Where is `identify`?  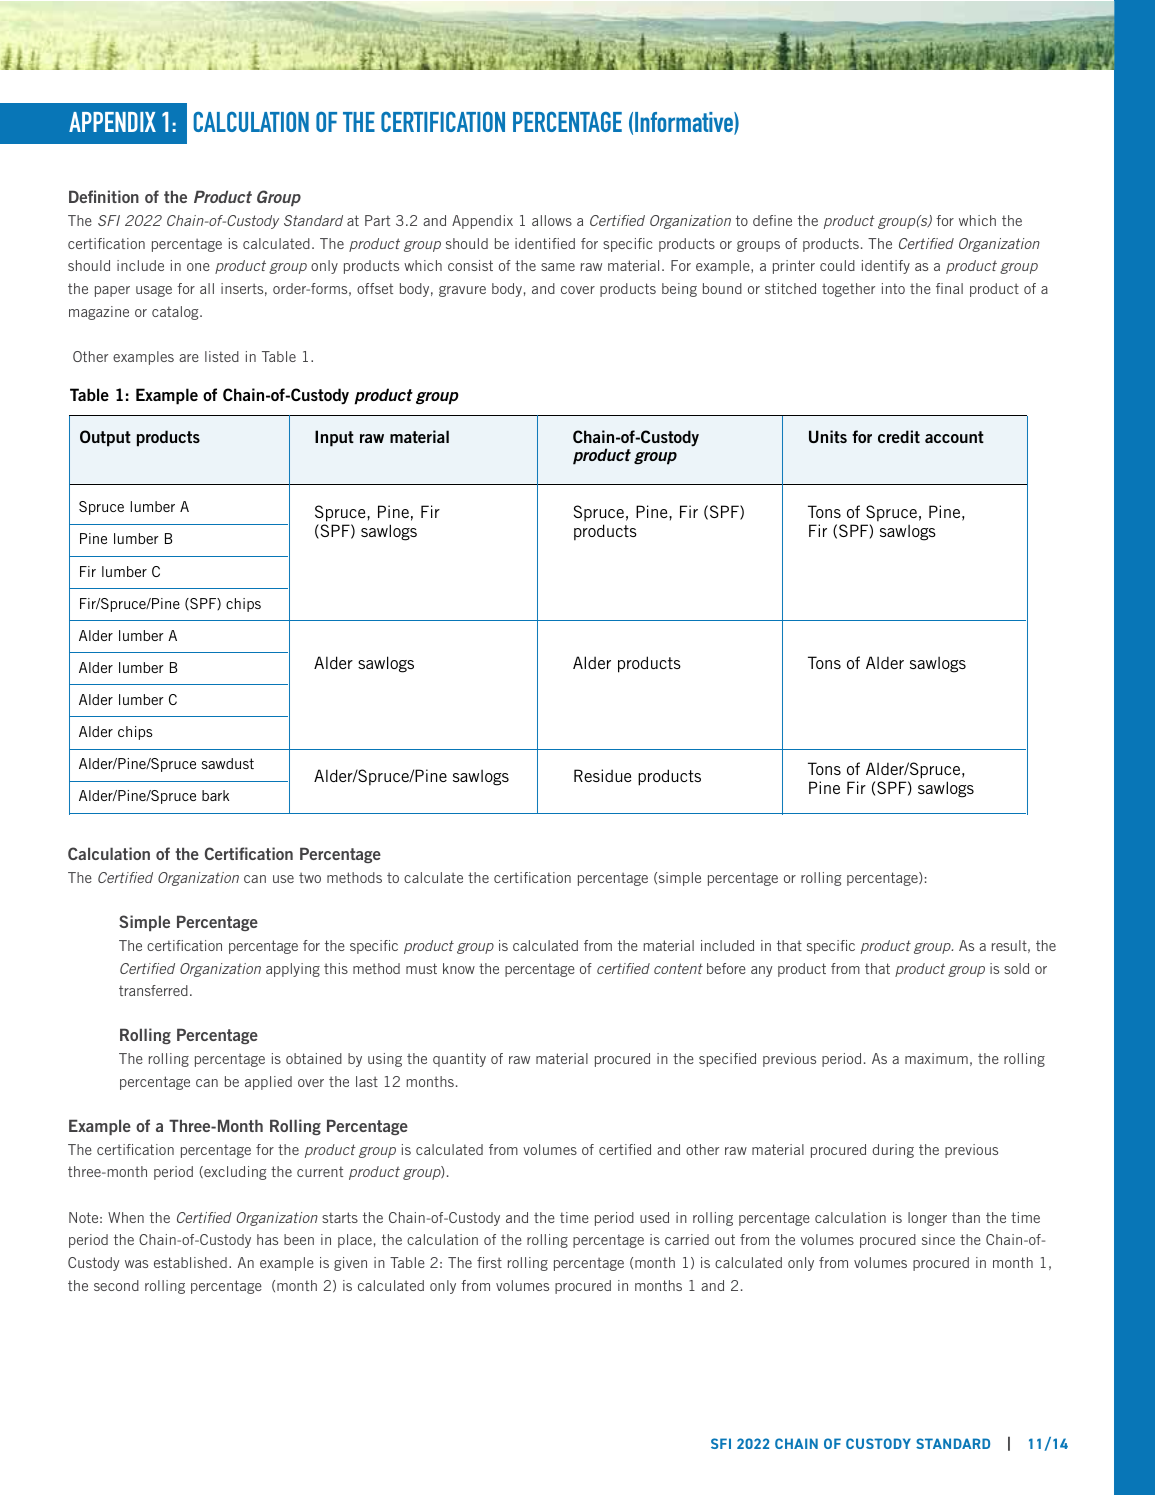 identify is located at coordinates (886, 267).
